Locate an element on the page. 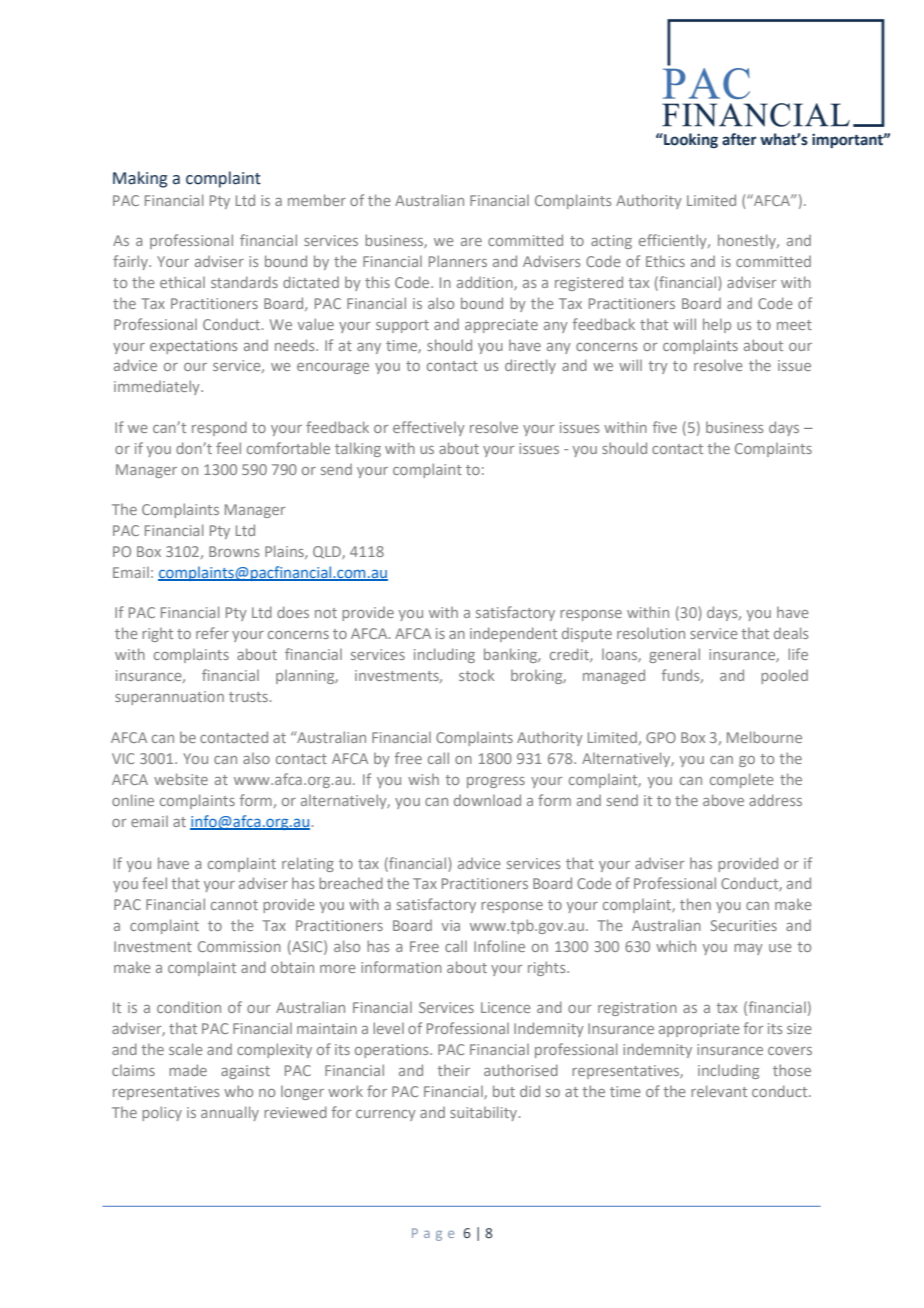  effectively is located at coordinates (429, 428).
